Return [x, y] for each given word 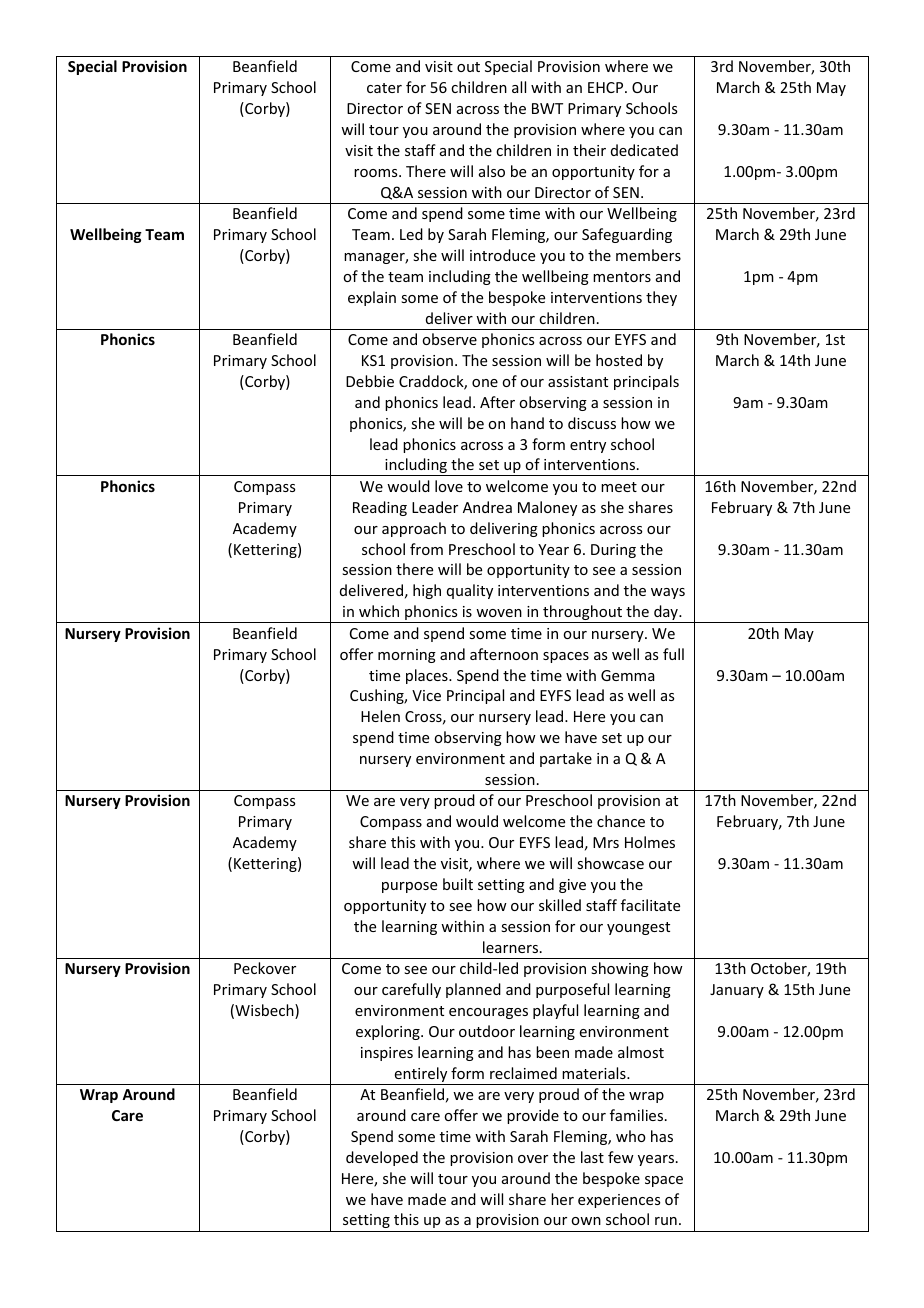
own [586, 1221]
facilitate [650, 905]
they [661, 298]
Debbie [370, 381]
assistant [578, 381]
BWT [547, 108]
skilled [560, 905]
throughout [583, 614]
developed [382, 1158]
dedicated [644, 150]
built [458, 884]
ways [668, 593]
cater [384, 88]
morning [407, 656]
